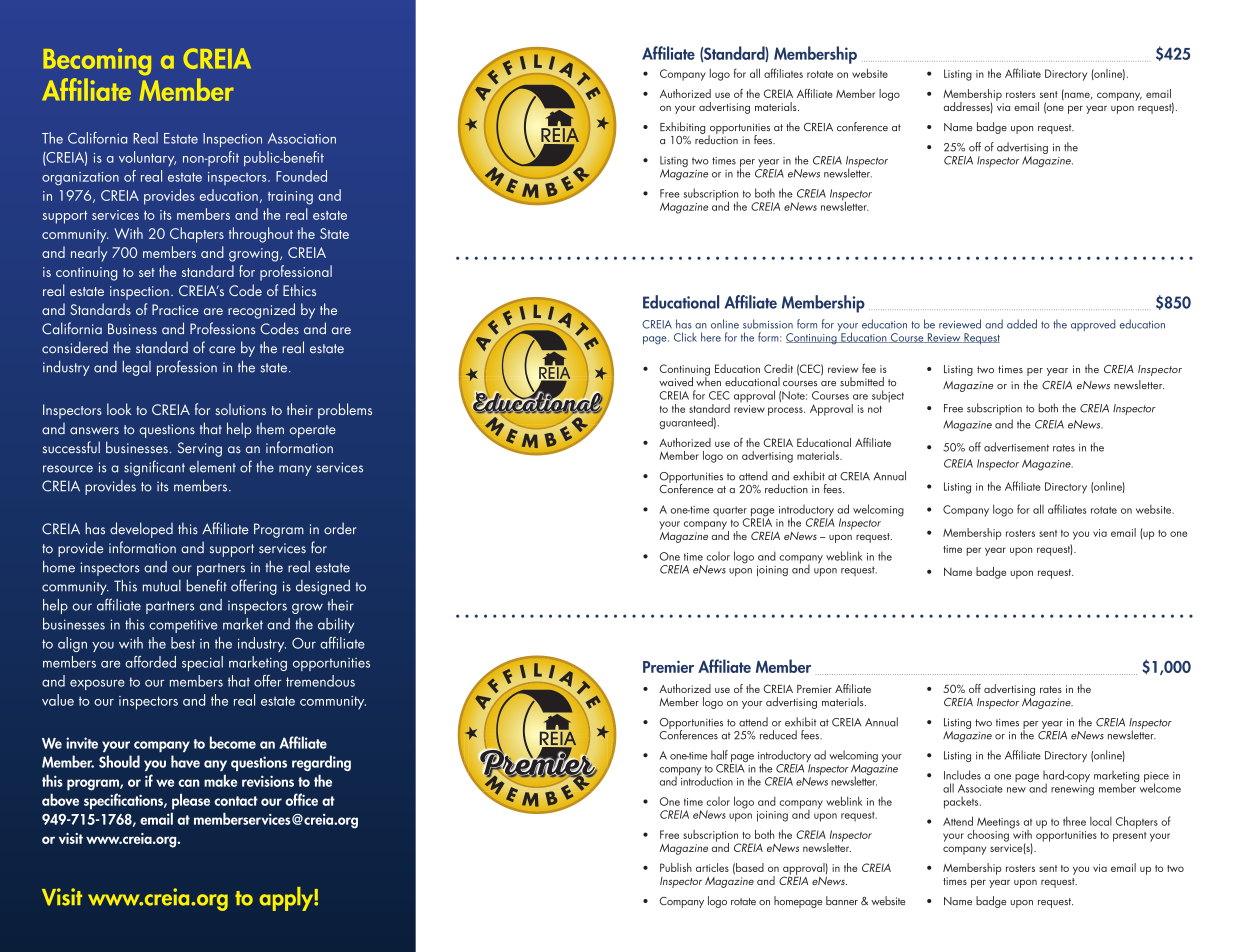 The width and height of the page is (1233, 952). Describe the element at coordinates (676, 867) in the page. I see `Publish` at that location.
